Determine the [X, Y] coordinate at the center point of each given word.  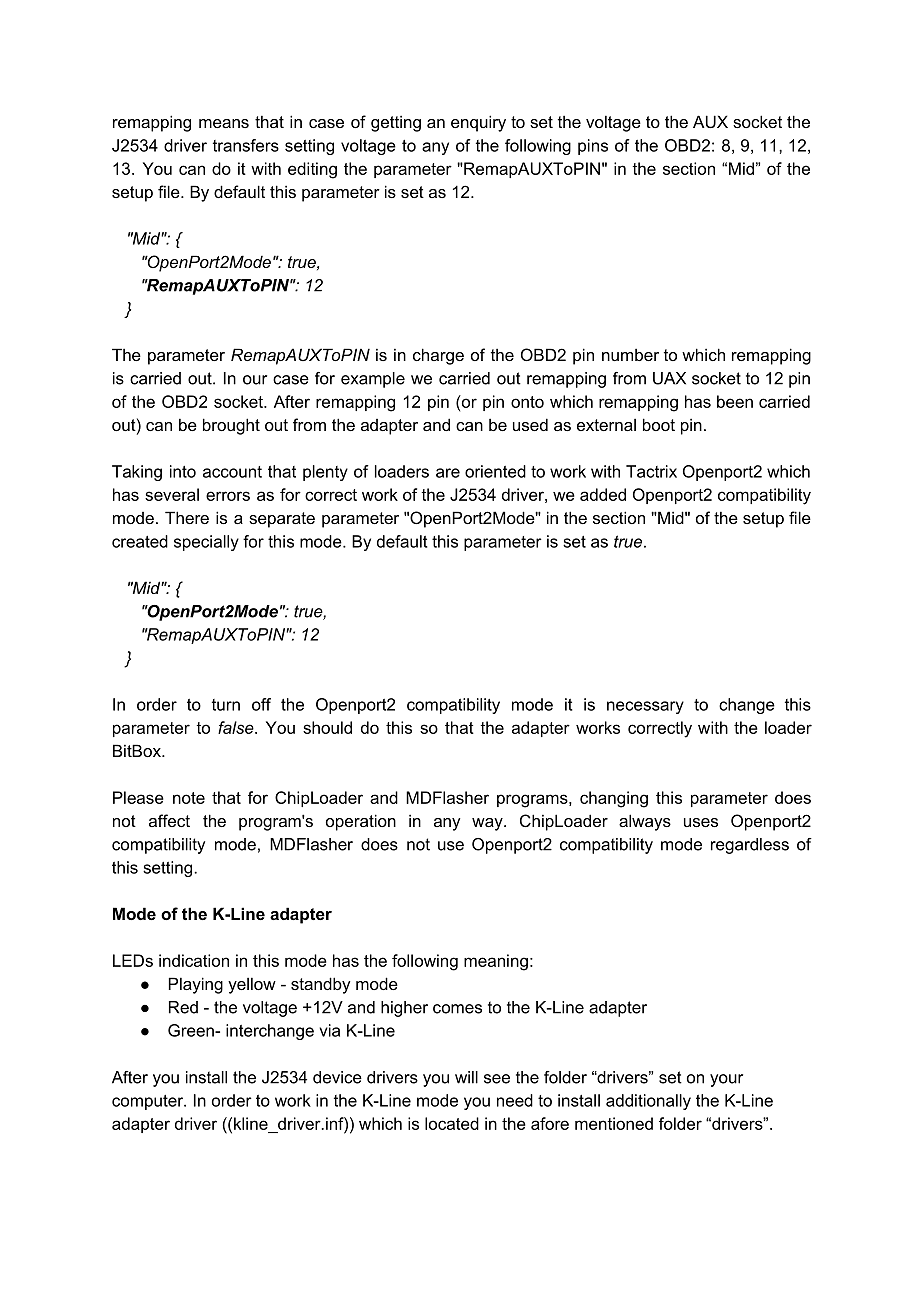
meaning [496, 962]
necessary [645, 707]
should [327, 727]
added [603, 494]
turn [226, 705]
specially [206, 543]
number [630, 355]
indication [194, 960]
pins [593, 147]
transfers [246, 145]
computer [149, 1102]
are [448, 473]
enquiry [478, 123]
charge [438, 356]
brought [231, 426]
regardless [750, 846]
